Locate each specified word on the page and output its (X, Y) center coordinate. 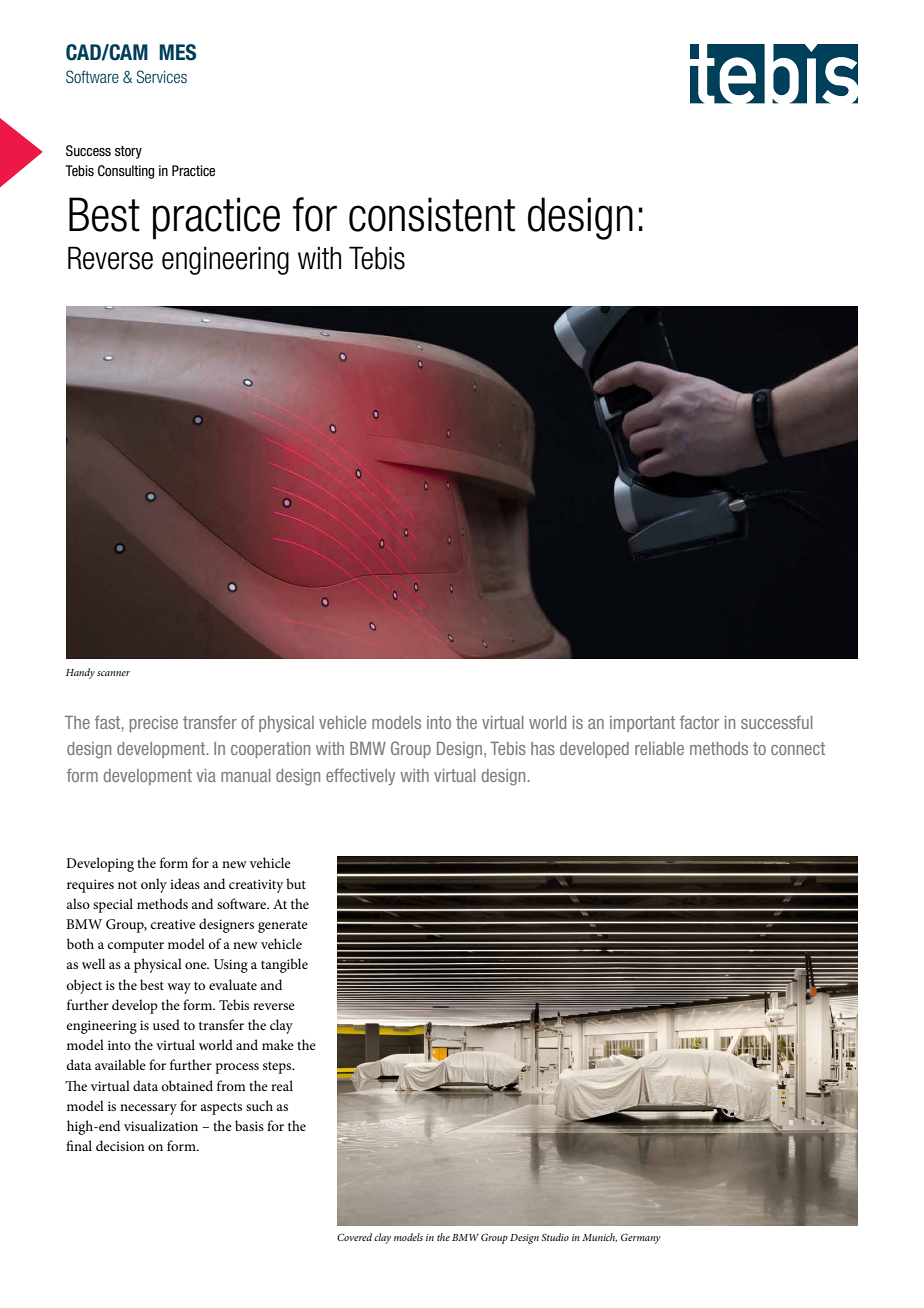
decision (120, 1145)
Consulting (126, 172)
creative (173, 924)
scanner (113, 673)
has (543, 748)
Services (162, 76)
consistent (432, 214)
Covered (354, 1237)
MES (177, 52)
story (128, 152)
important (642, 724)
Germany (641, 1238)
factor (699, 722)
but (296, 883)
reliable (659, 748)
